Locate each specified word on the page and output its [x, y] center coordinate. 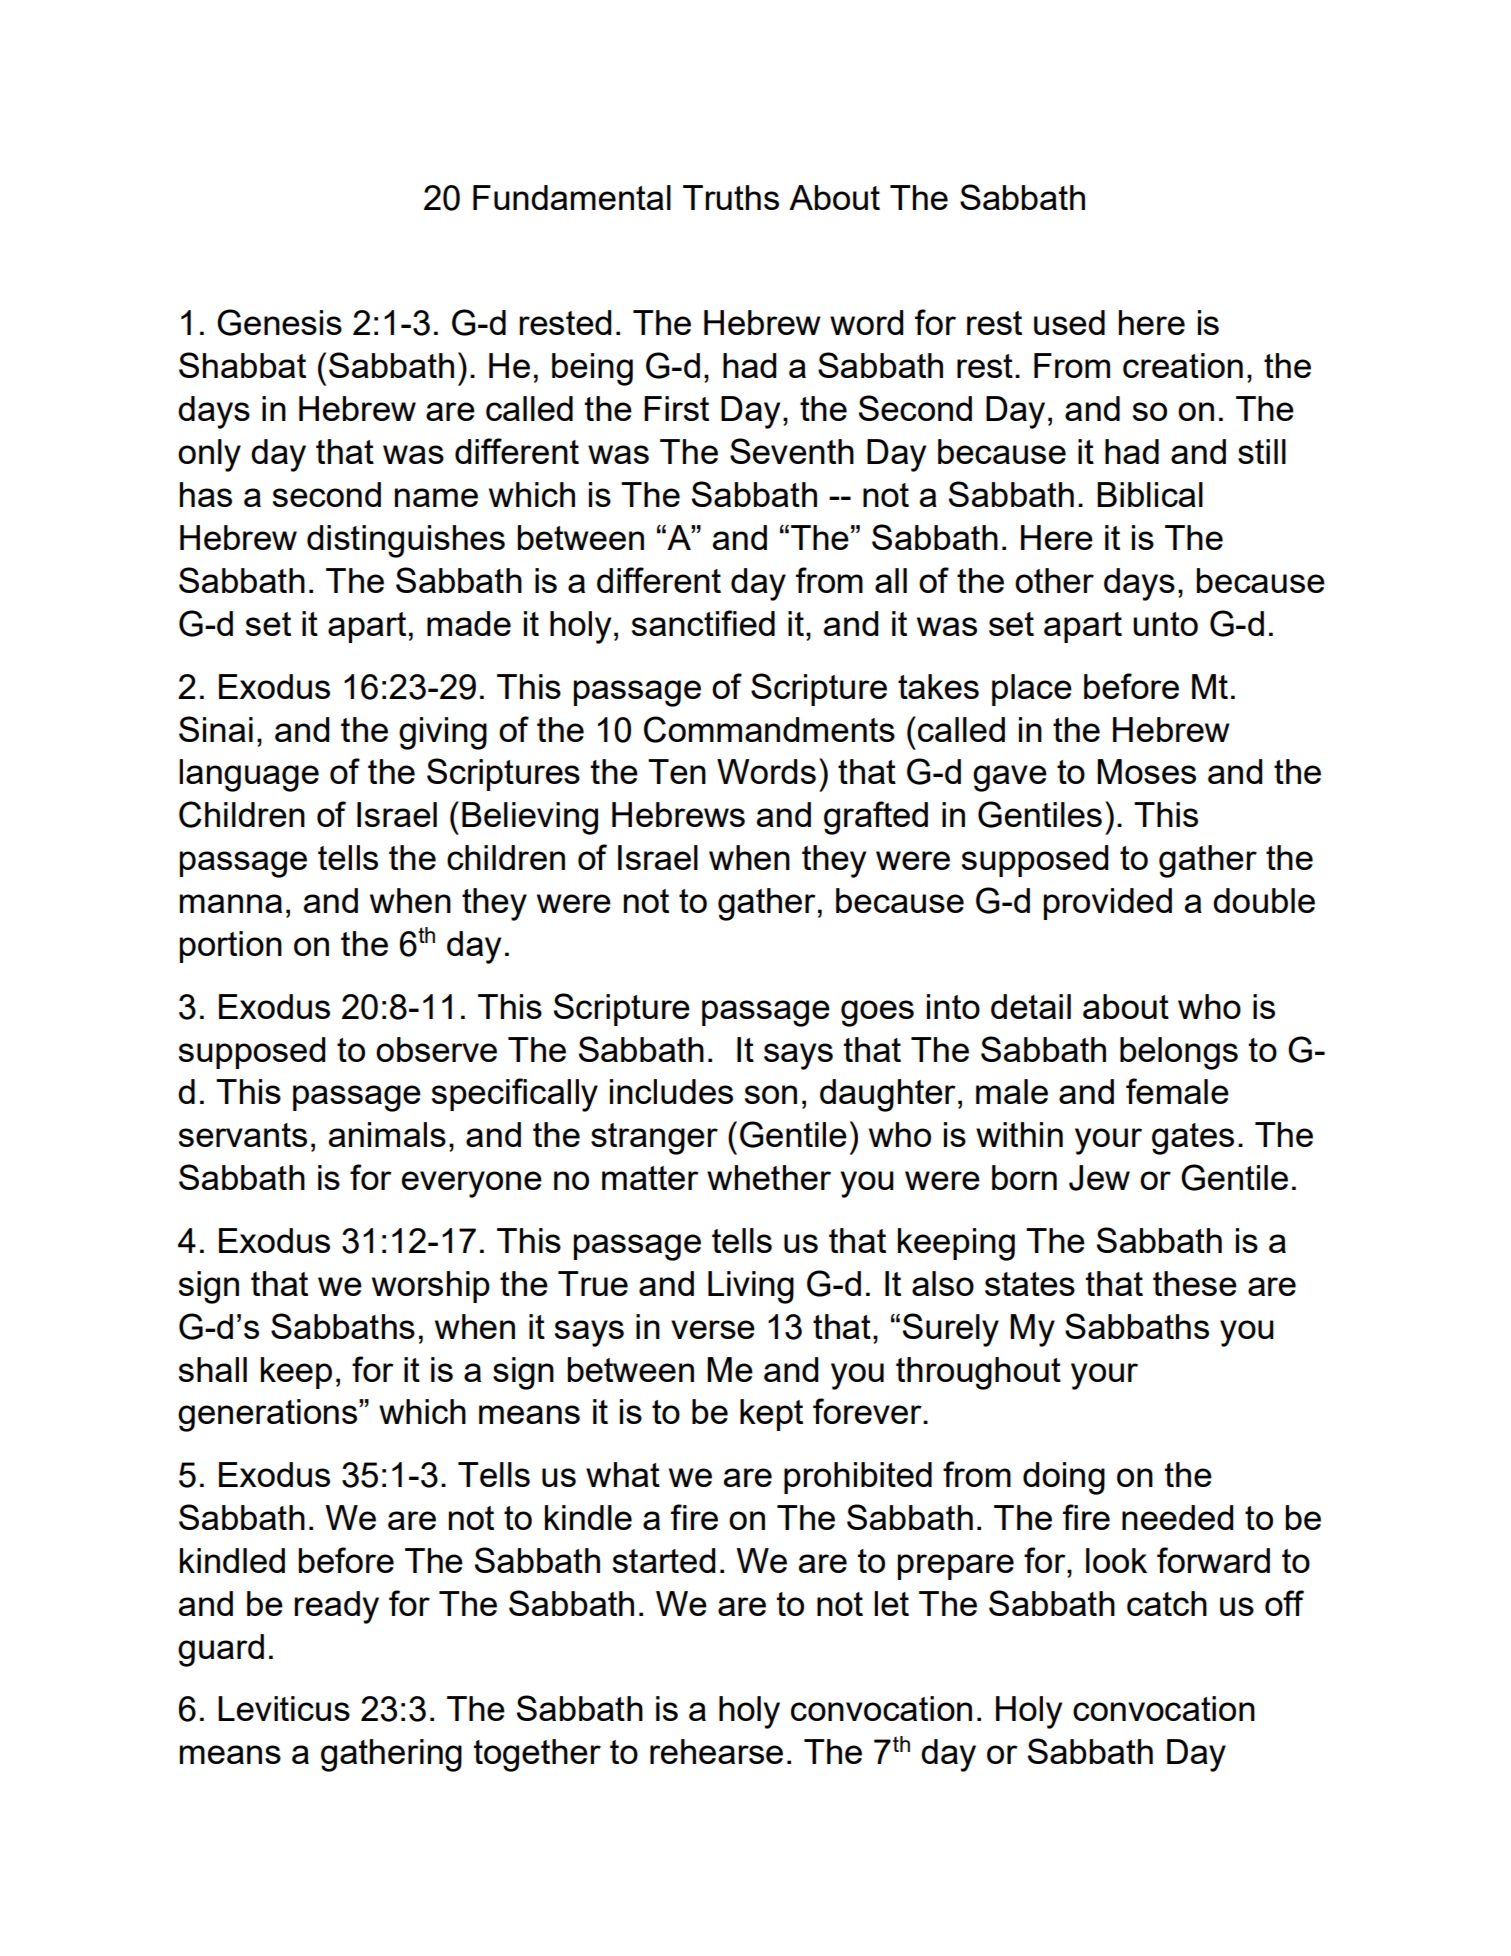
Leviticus [284, 1708]
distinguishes [406, 541]
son [771, 1094]
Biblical [1150, 494]
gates [1193, 1139]
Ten [677, 771]
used [1069, 322]
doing [1064, 1478]
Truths [731, 197]
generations [267, 1415]
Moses [1146, 771]
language [249, 775]
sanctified [703, 623]
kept [771, 1415]
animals [387, 1134]
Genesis [279, 322]
